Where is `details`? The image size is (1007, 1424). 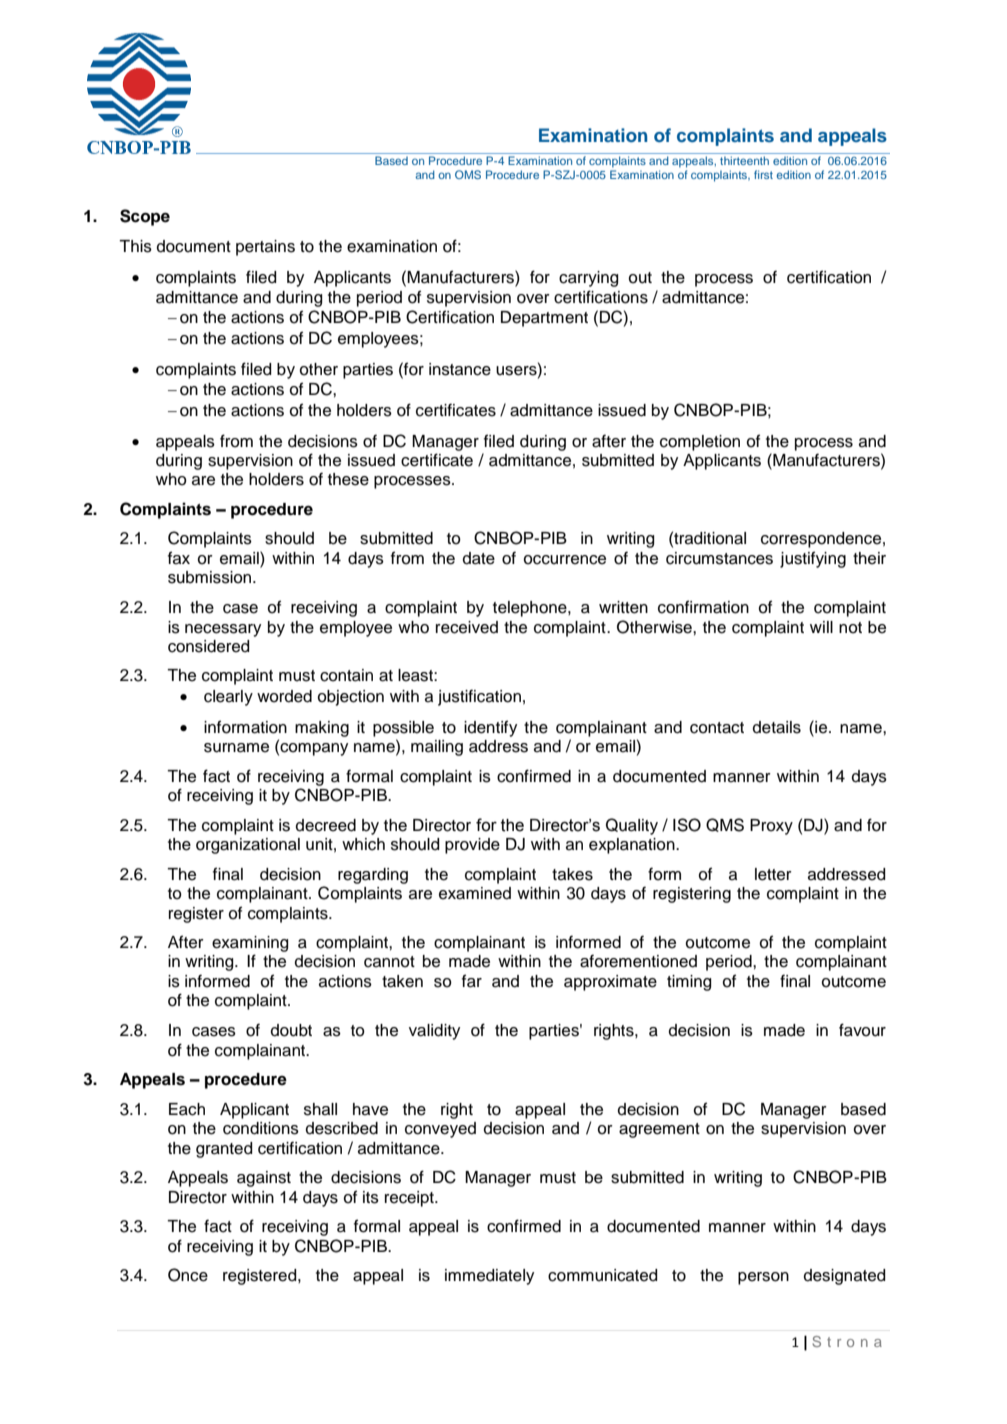
details is located at coordinates (777, 727).
